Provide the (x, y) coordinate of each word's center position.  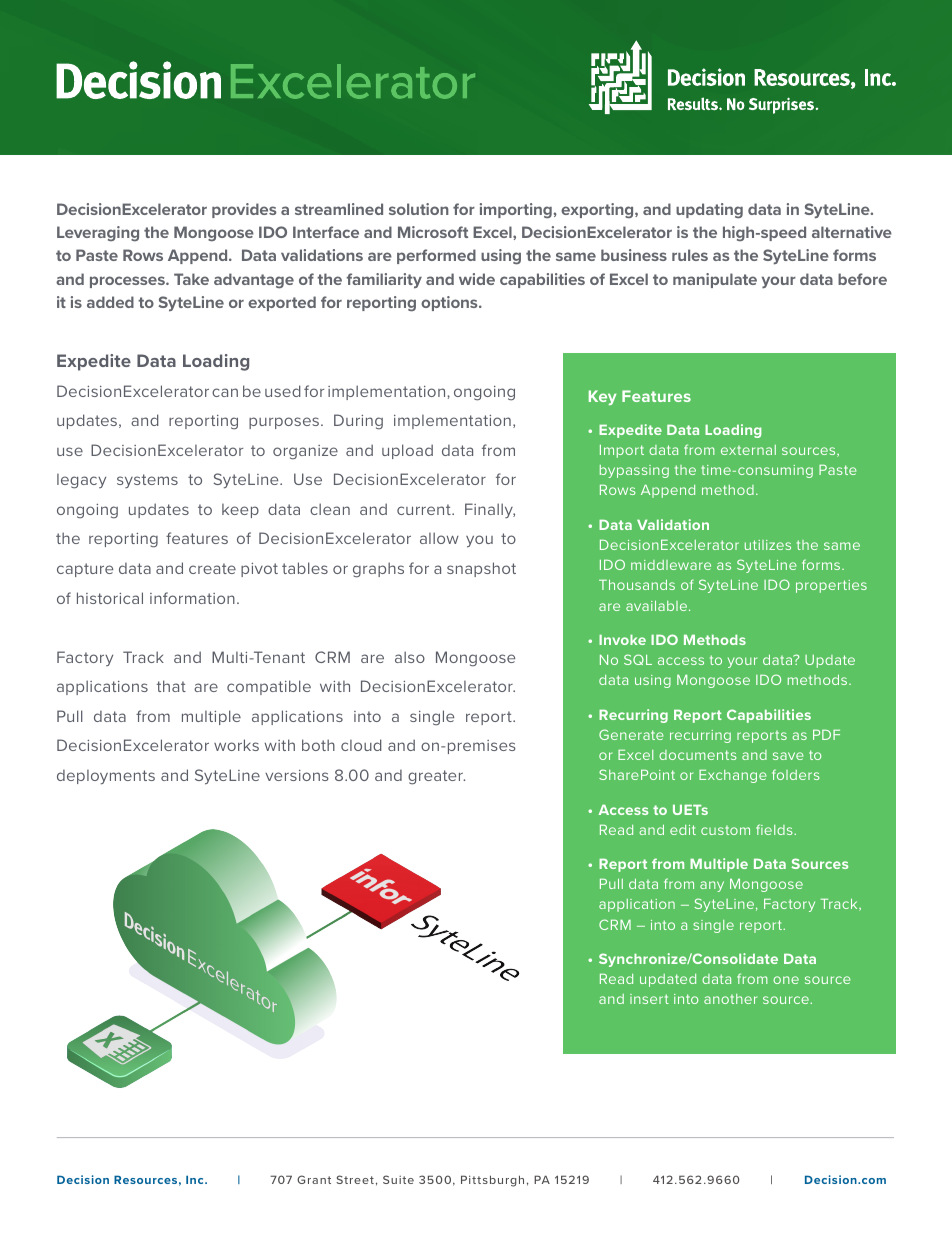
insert (649, 999)
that (171, 686)
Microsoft (433, 232)
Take (191, 279)
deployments (106, 777)
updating (709, 211)
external (748, 450)
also (410, 657)
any (712, 886)
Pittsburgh (492, 1181)
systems (147, 481)
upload (407, 451)
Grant (314, 1179)
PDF (826, 734)
